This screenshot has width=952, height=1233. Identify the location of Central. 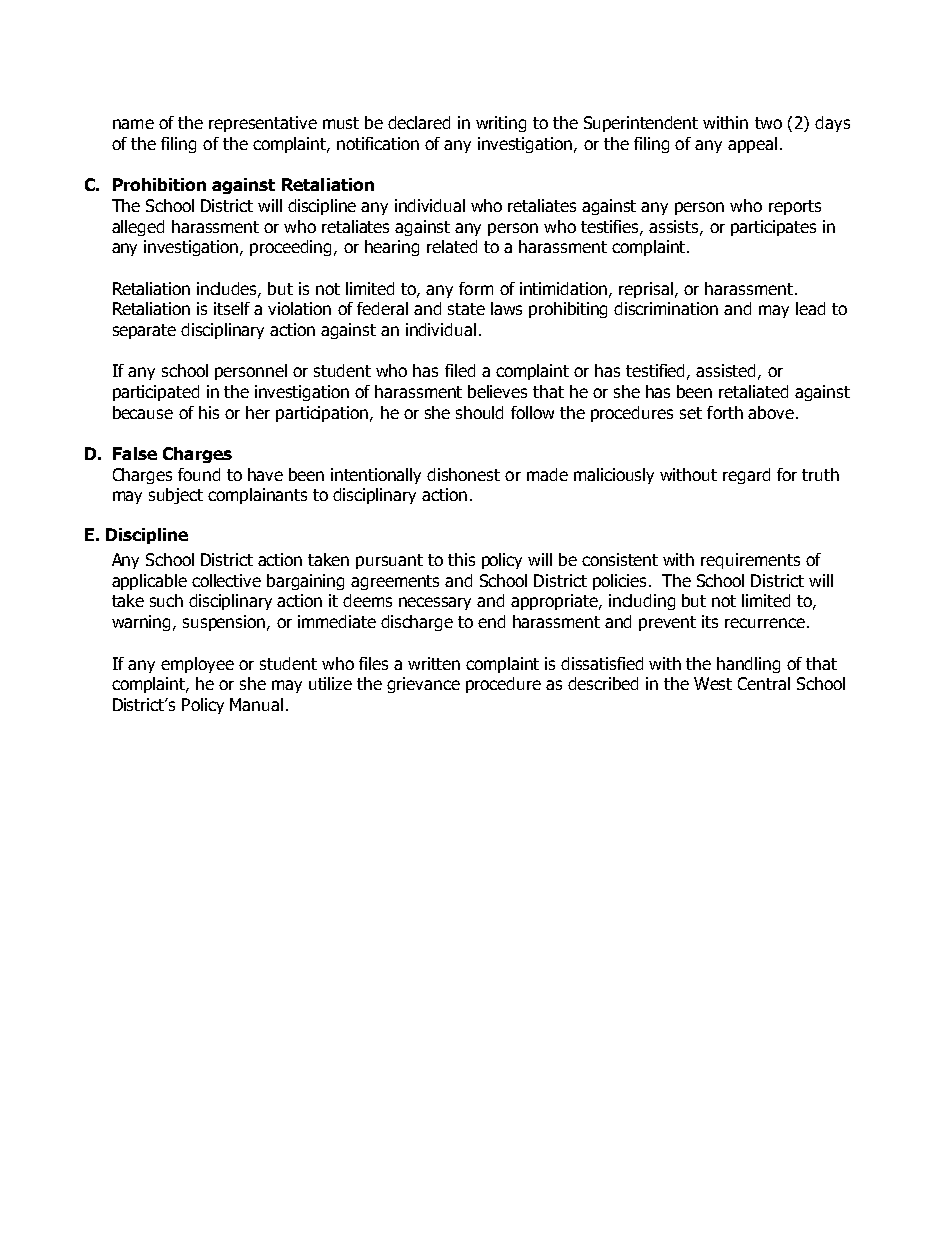
(764, 683).
